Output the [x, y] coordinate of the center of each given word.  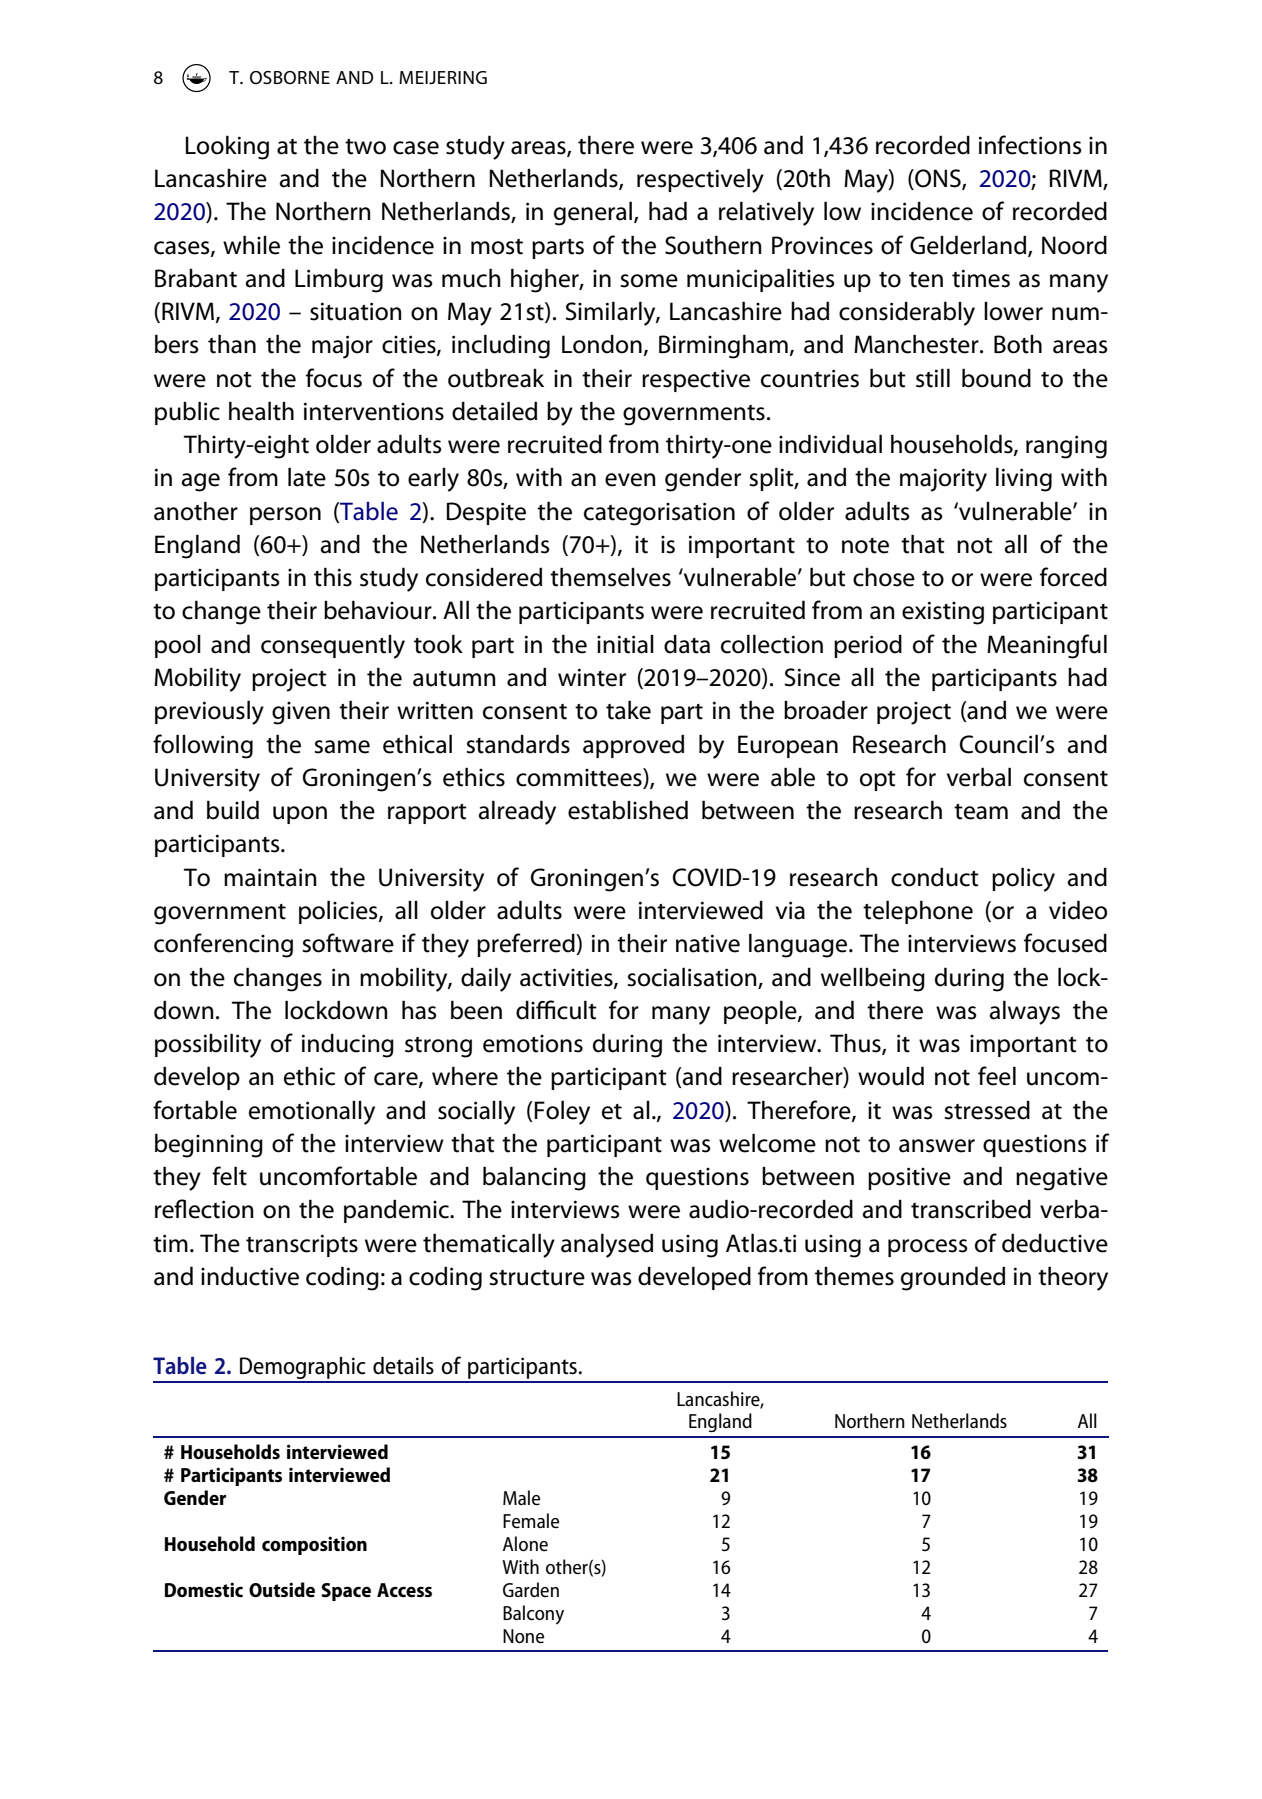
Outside [282, 1590]
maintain [270, 877]
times [981, 278]
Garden [531, 1589]
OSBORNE [290, 77]
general [594, 213]
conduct [935, 877]
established [628, 810]
